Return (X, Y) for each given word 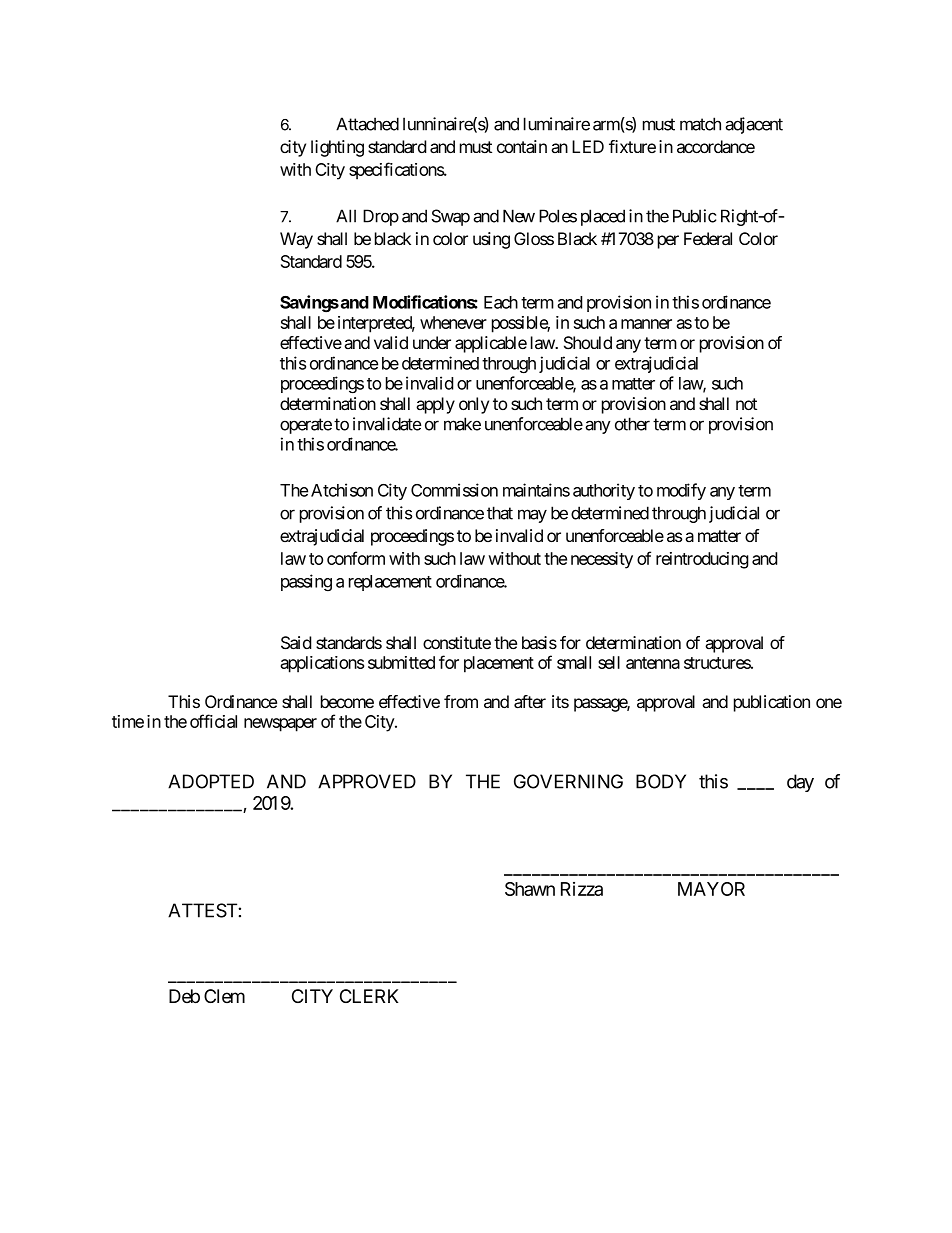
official (213, 721)
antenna (653, 663)
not (746, 404)
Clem (224, 996)
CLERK (369, 996)
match (700, 124)
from (461, 701)
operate (306, 426)
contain (522, 147)
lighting (337, 148)
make (462, 424)
